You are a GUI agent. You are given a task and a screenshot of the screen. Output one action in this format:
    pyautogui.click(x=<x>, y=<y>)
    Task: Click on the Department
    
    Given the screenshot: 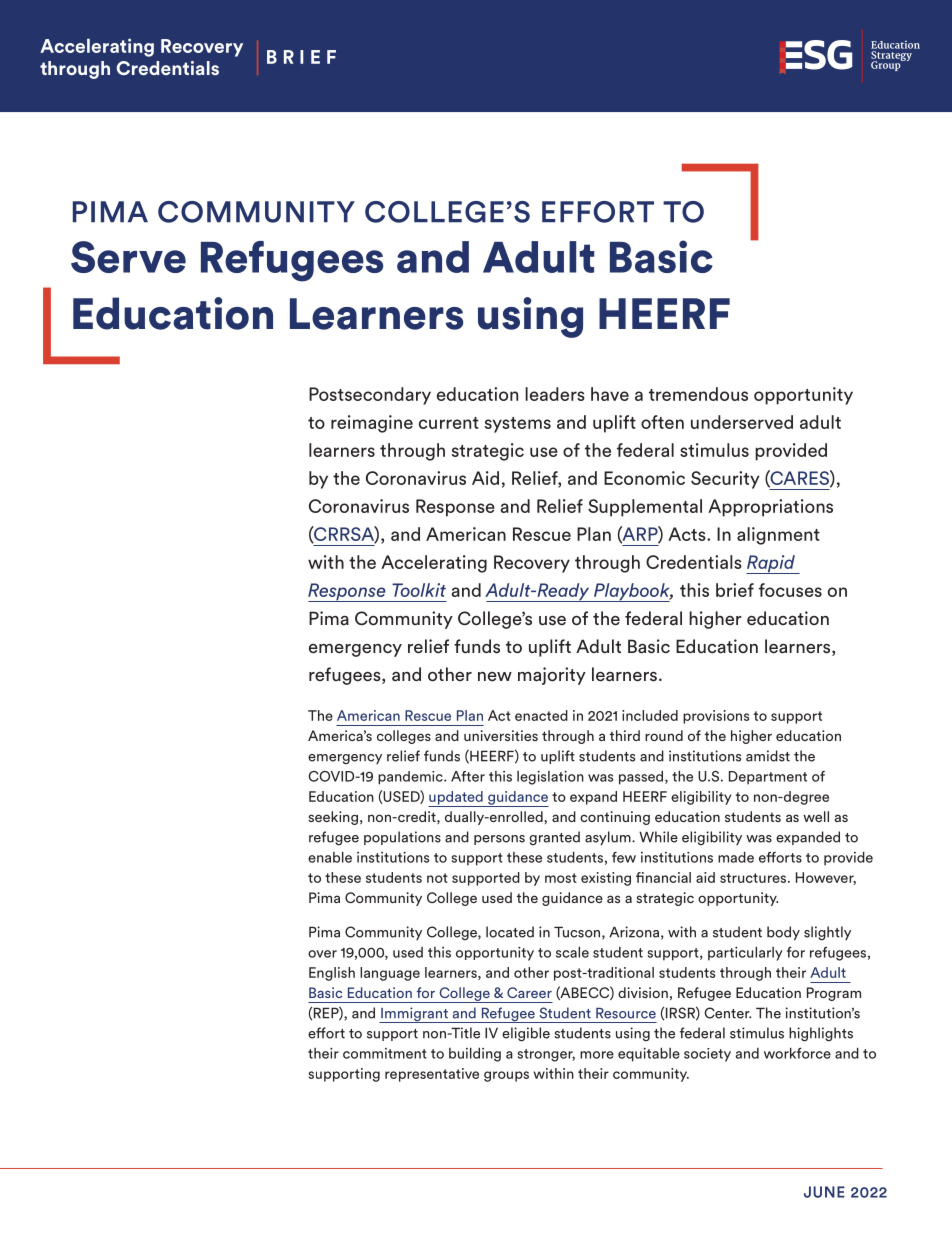 What is the action you would take?
    pyautogui.click(x=768, y=778)
